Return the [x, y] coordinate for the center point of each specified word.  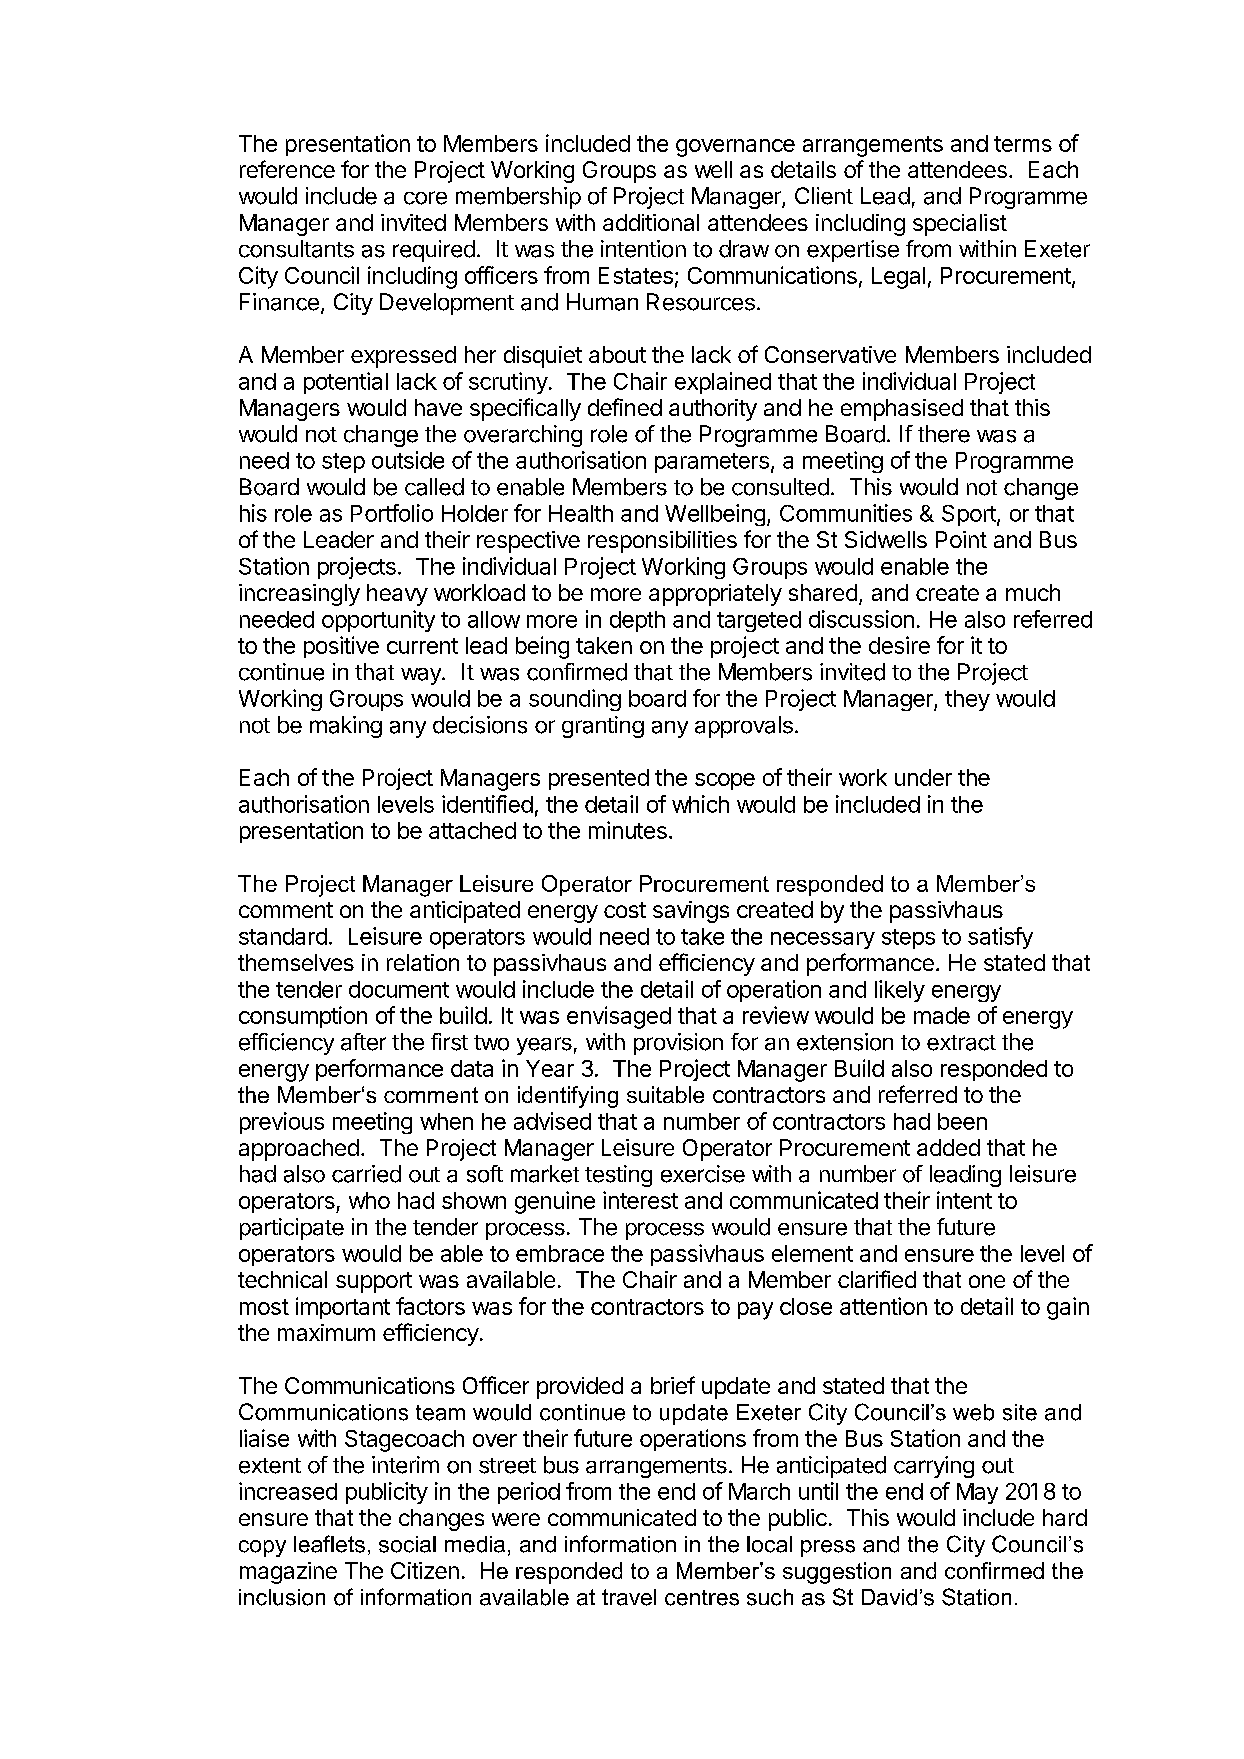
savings [691, 912]
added [948, 1147]
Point [961, 539]
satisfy [1000, 938]
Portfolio [392, 513]
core [425, 198]
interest [640, 1200]
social [407, 1544]
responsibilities [662, 542]
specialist [960, 225]
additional [651, 222]
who [369, 1200]
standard [283, 936]
